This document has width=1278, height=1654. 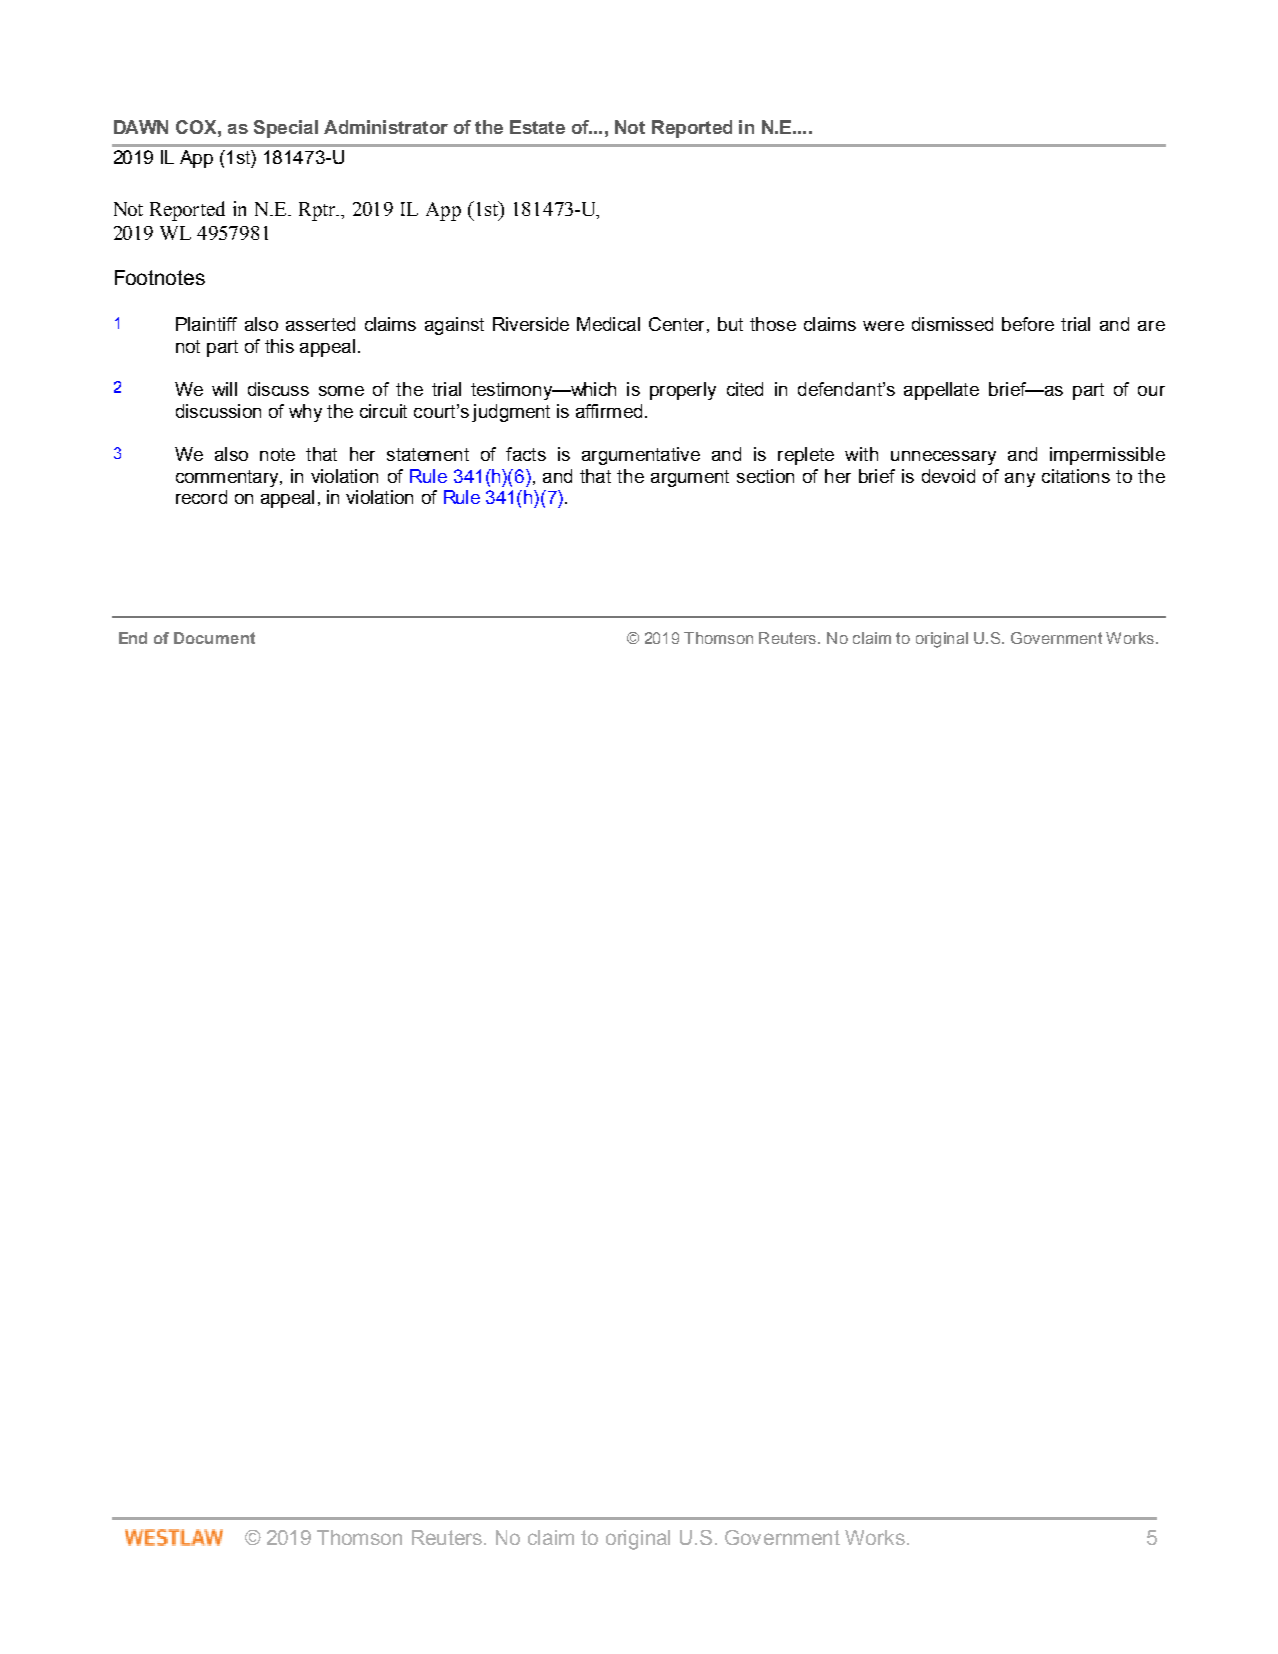 I want to click on section, so click(x=765, y=476).
